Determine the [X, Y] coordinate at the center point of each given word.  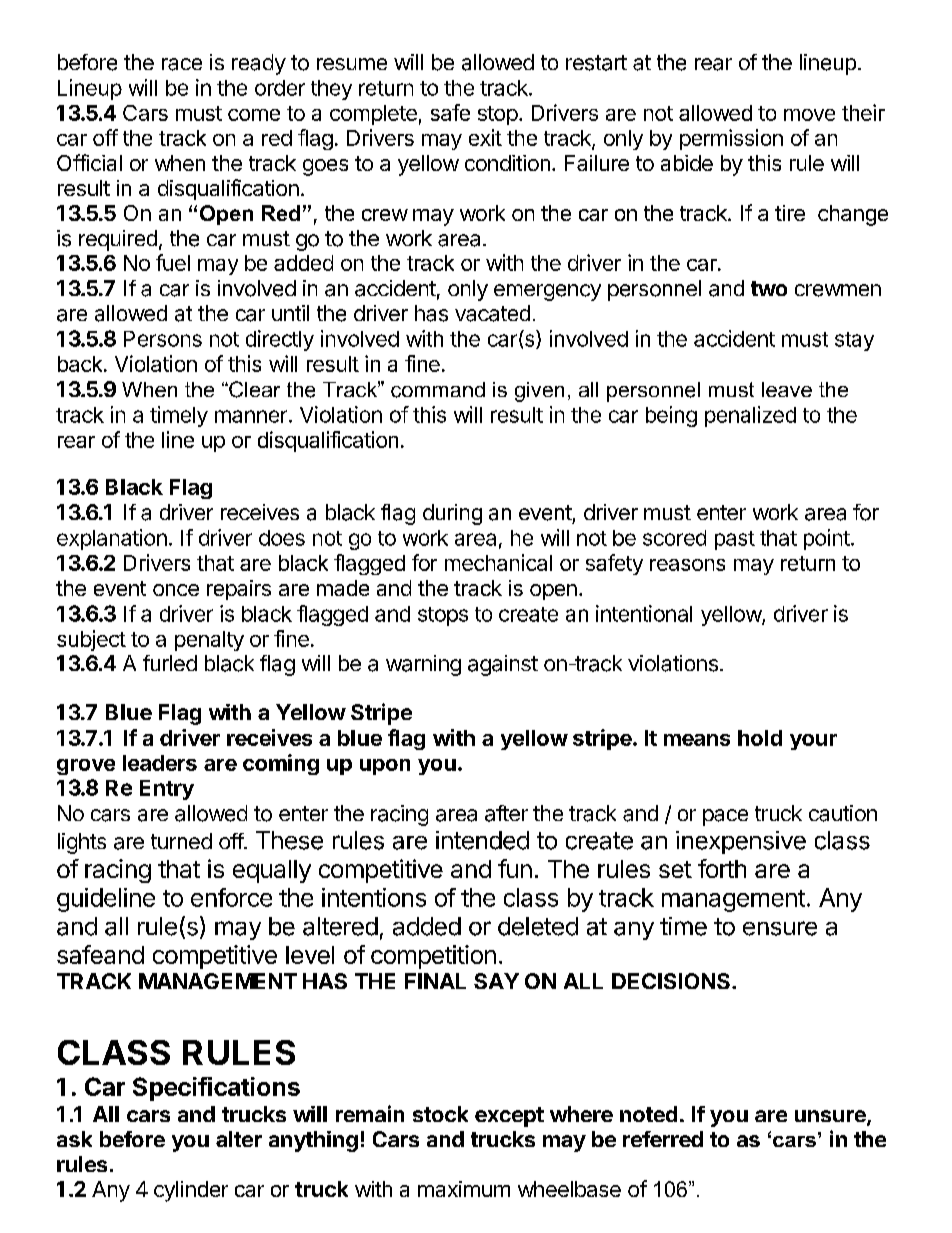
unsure [831, 1117]
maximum [464, 1189]
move [809, 115]
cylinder [191, 1191]
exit [485, 137]
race [182, 64]
